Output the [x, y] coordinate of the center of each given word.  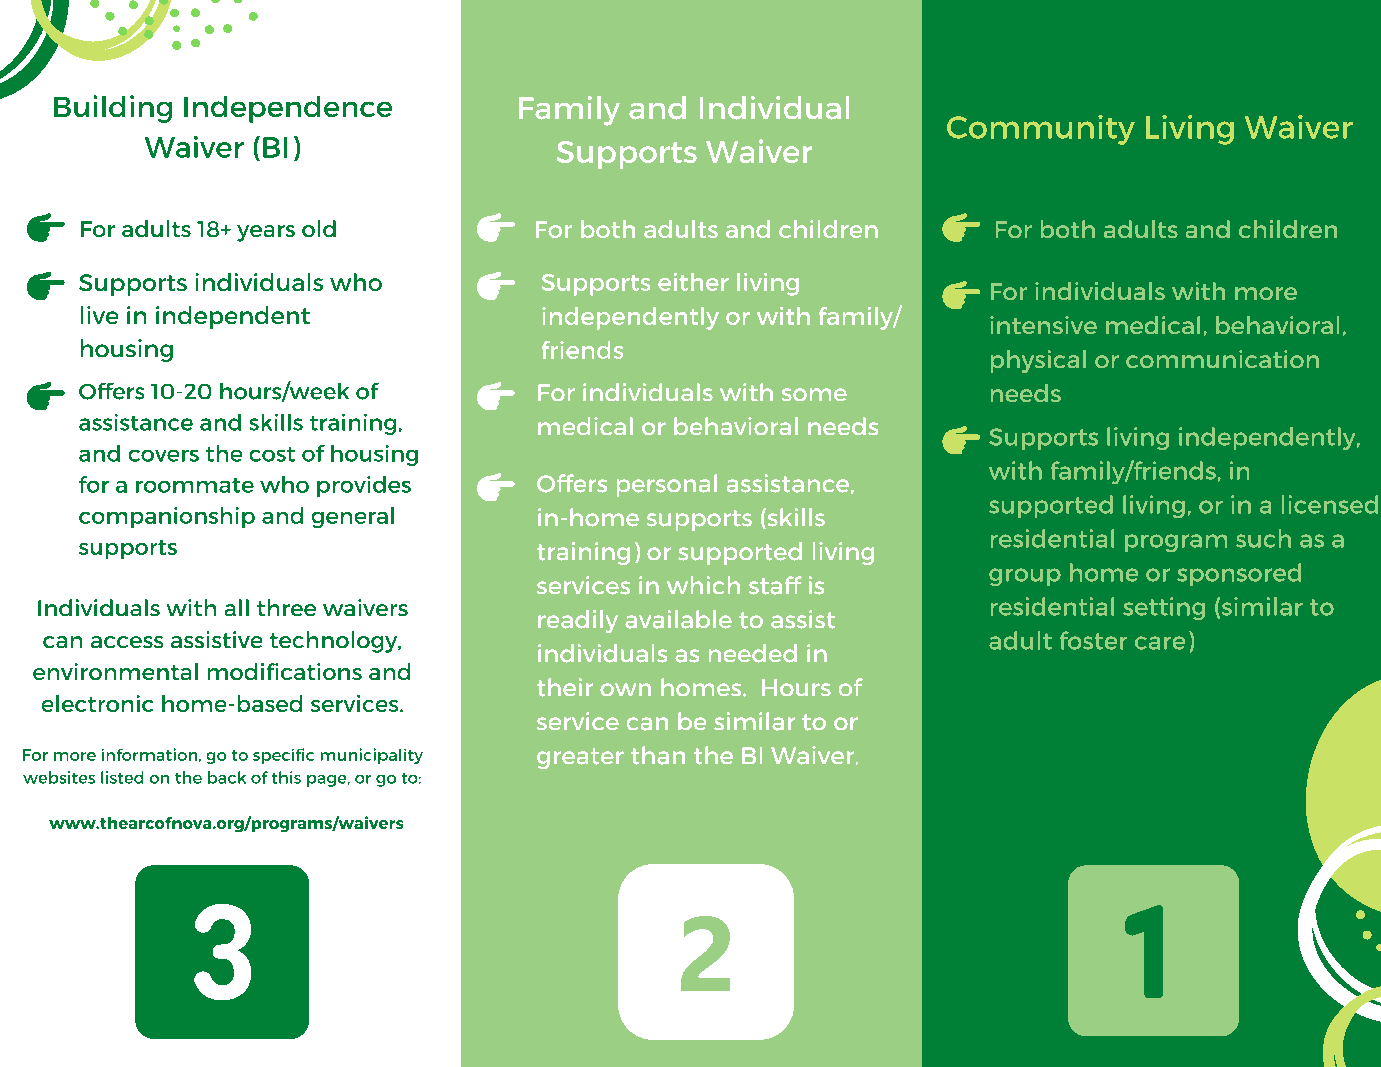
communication [1222, 359]
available [678, 619]
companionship [167, 517]
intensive [1043, 325]
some [814, 394]
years [266, 233]
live [99, 315]
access [127, 642]
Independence [288, 109]
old [319, 228]
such [1263, 538]
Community [1041, 130]
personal [667, 485]
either [693, 282]
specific [283, 756]
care [1160, 643]
